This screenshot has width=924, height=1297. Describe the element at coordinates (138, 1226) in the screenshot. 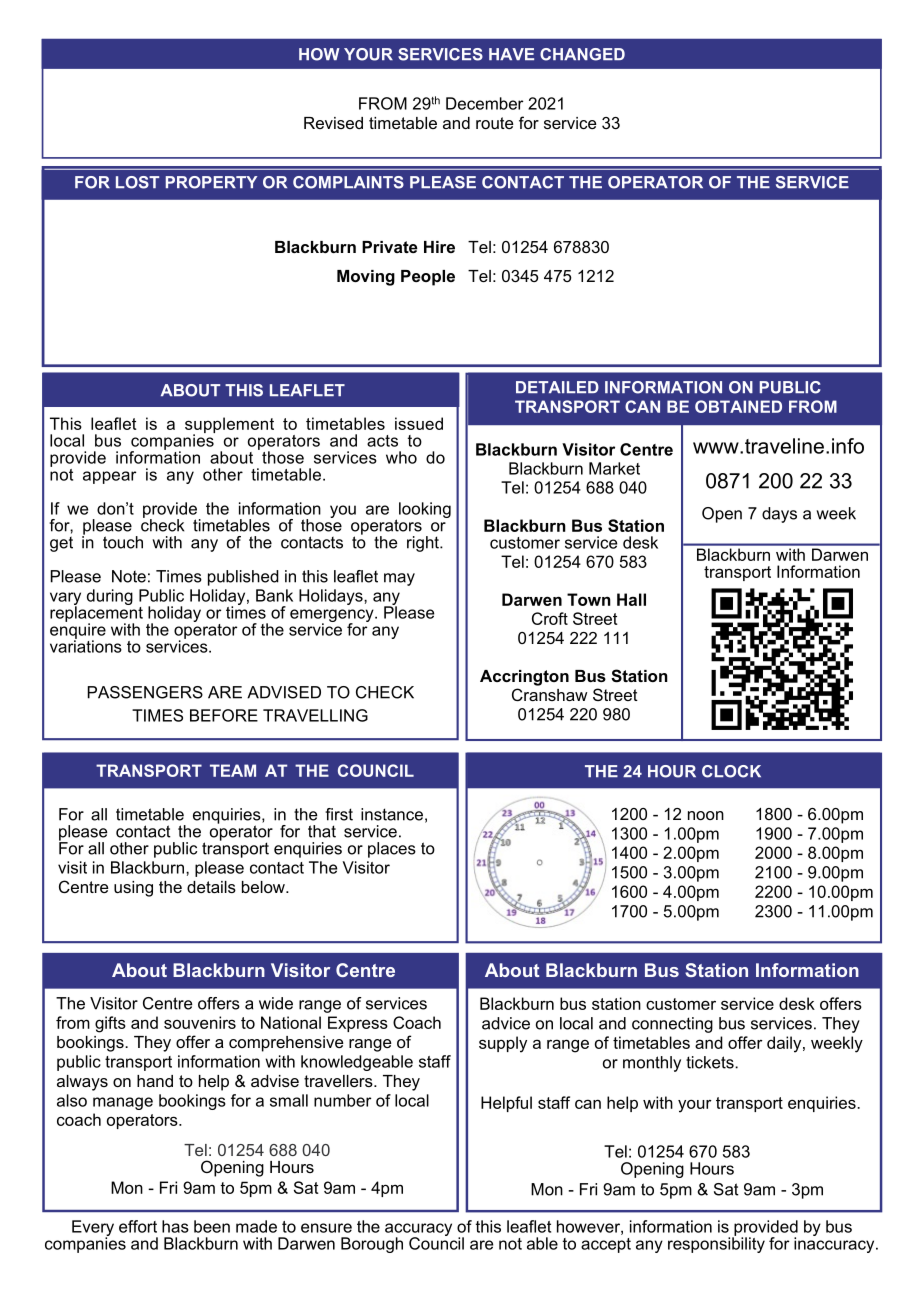

I see `effort` at that location.
